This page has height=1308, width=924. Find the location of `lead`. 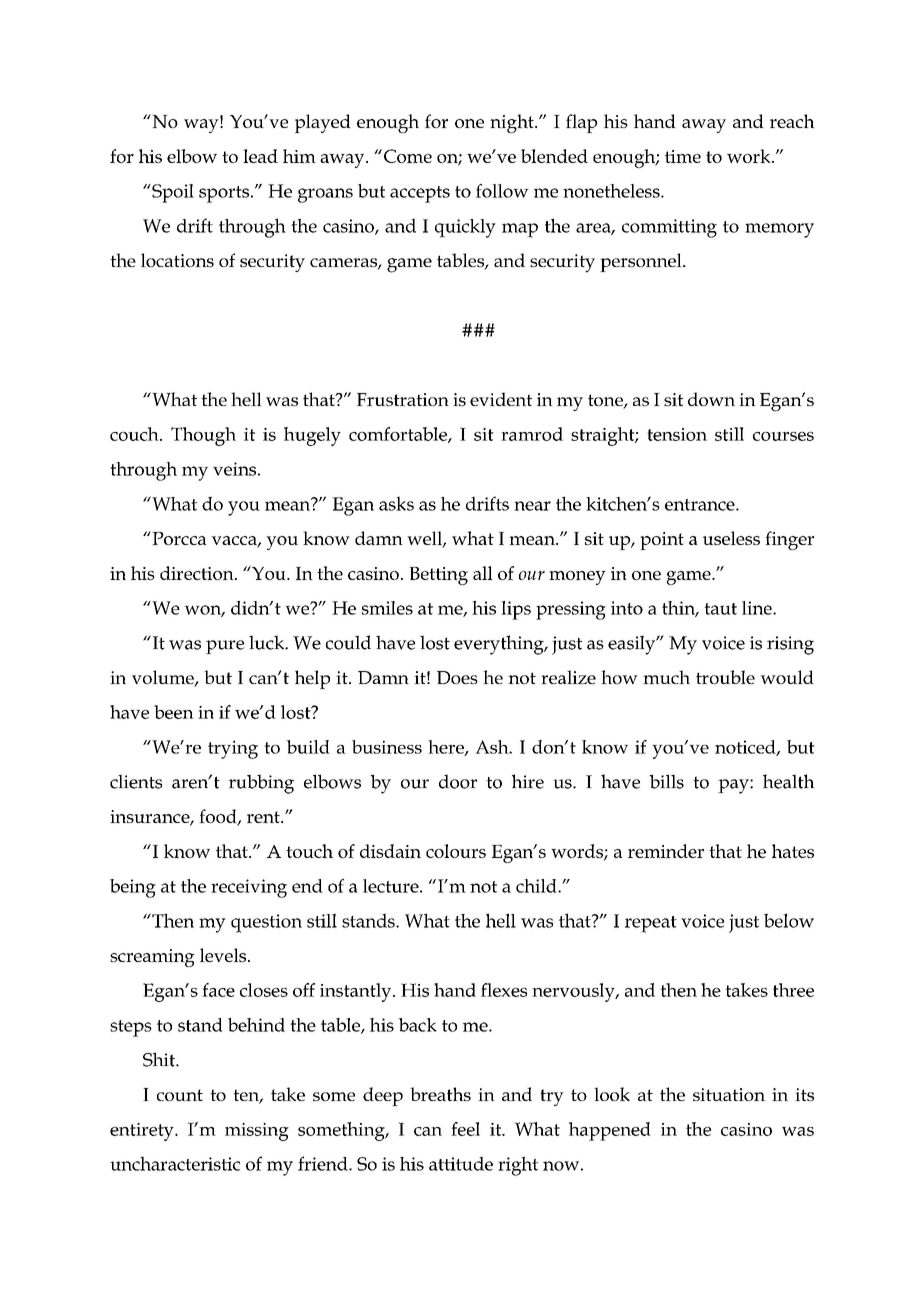

lead is located at coordinates (260, 156).
